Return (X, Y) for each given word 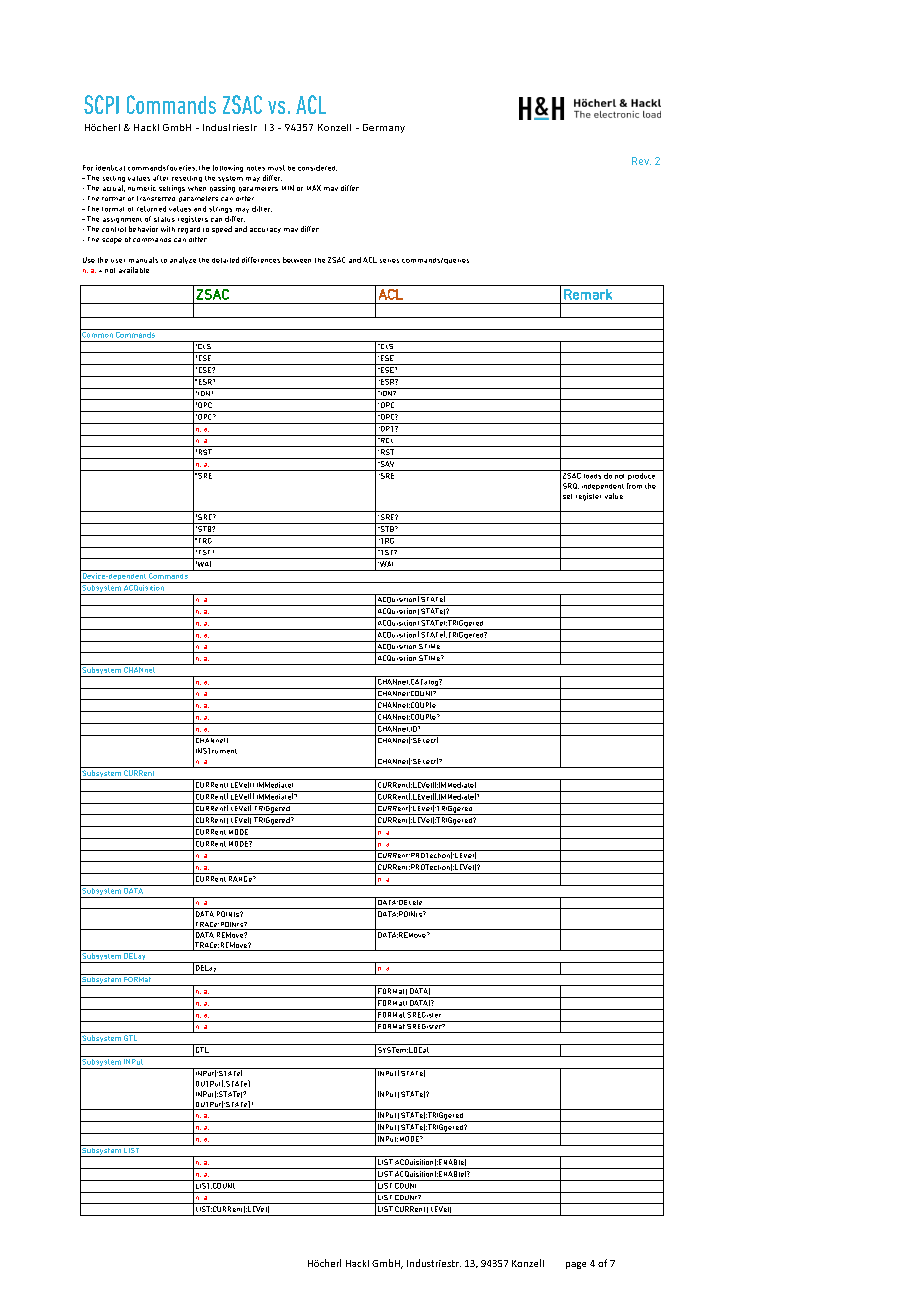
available (134, 270)
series (389, 261)
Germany (384, 128)
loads (593, 474)
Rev (641, 161)
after (160, 178)
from (634, 486)
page (576, 1265)
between (297, 260)
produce (642, 475)
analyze (183, 260)
